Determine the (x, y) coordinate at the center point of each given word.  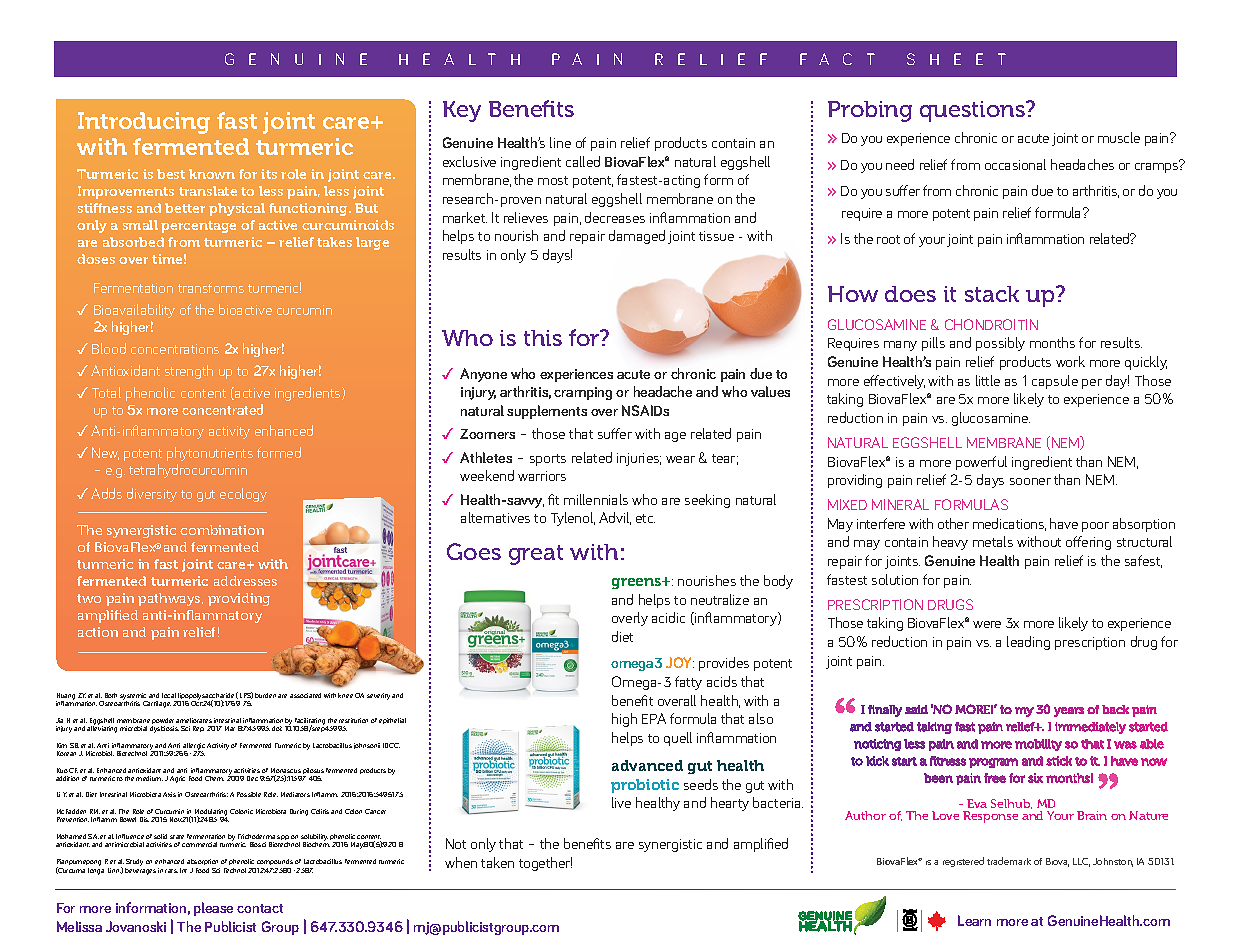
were (987, 624)
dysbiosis (164, 729)
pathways (170, 599)
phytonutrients (210, 454)
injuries (639, 459)
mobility (1038, 745)
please (213, 909)
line (560, 142)
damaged (637, 237)
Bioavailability (134, 311)
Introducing (144, 123)
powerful (981, 463)
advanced (647, 765)
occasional (1015, 164)
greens (638, 583)
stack (992, 294)
